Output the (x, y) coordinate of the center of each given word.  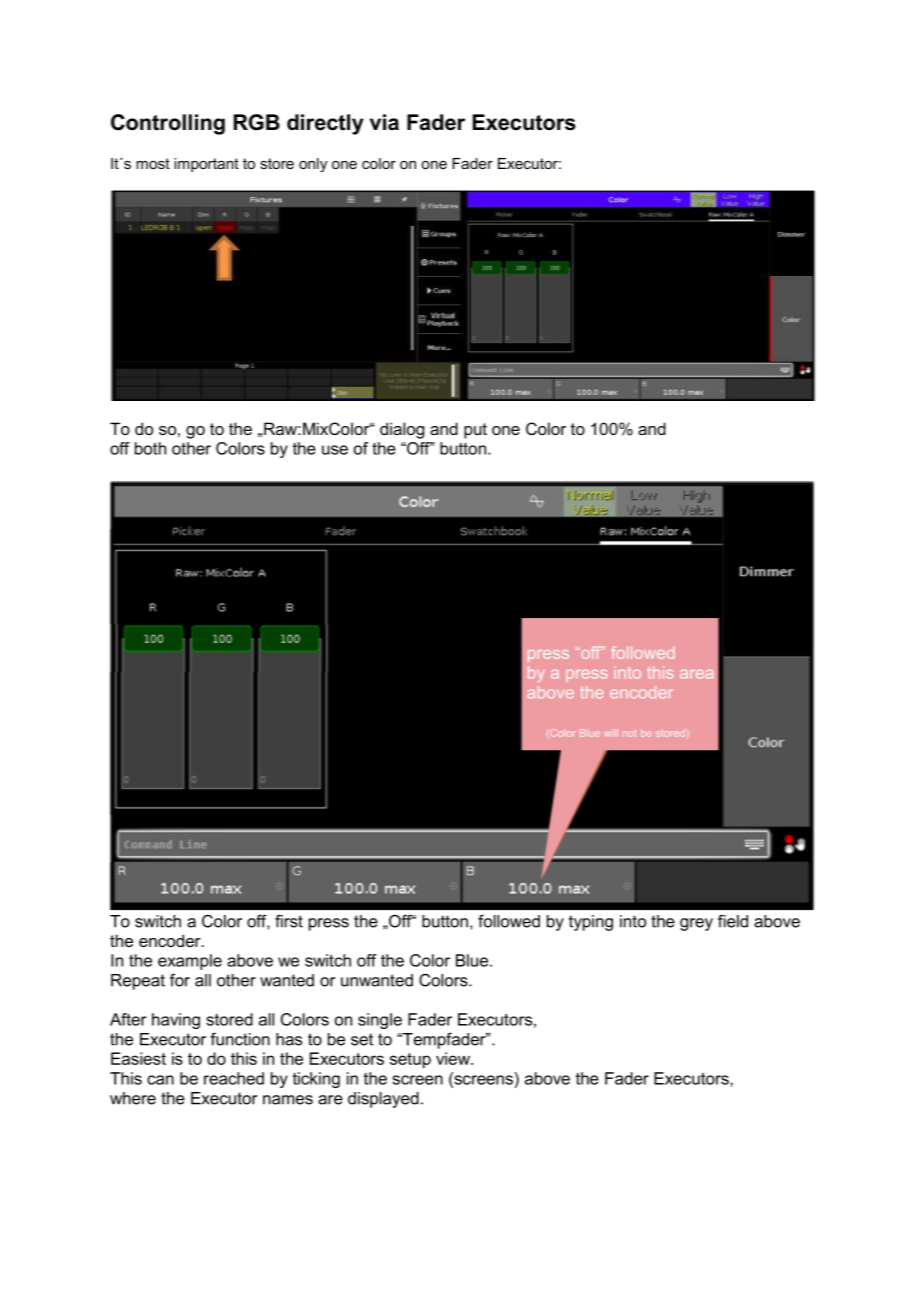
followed (509, 921)
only (313, 165)
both (150, 448)
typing (591, 923)
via (384, 122)
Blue (473, 960)
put (475, 431)
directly (325, 124)
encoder (171, 940)
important (206, 165)
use (335, 450)
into (633, 921)
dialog (402, 430)
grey (696, 924)
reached (234, 1078)
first (289, 921)
